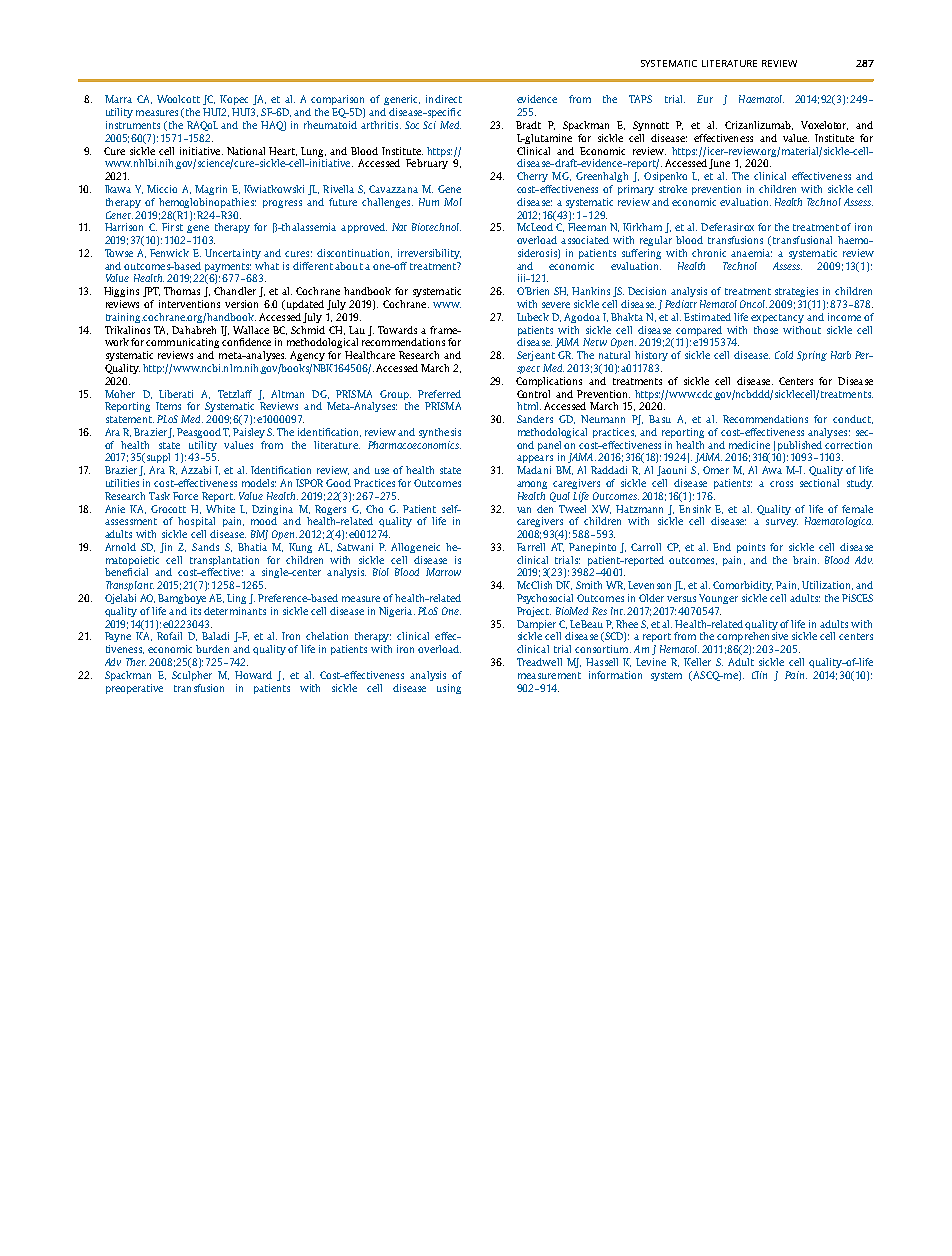  What do you see at coordinates (449, 689) in the document?
I see `using` at bounding box center [449, 689].
